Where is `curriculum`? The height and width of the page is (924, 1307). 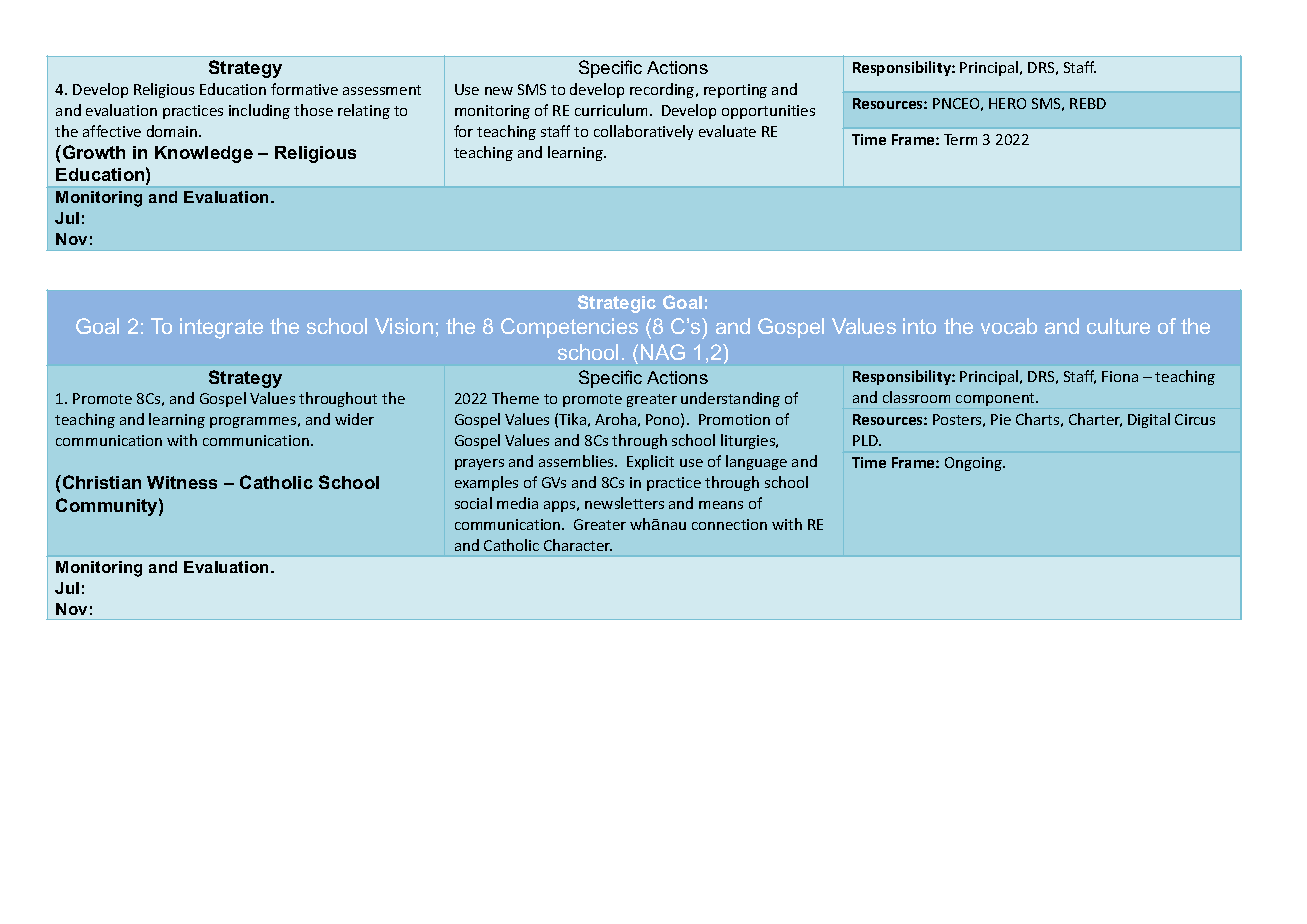
curriculum is located at coordinates (611, 110).
